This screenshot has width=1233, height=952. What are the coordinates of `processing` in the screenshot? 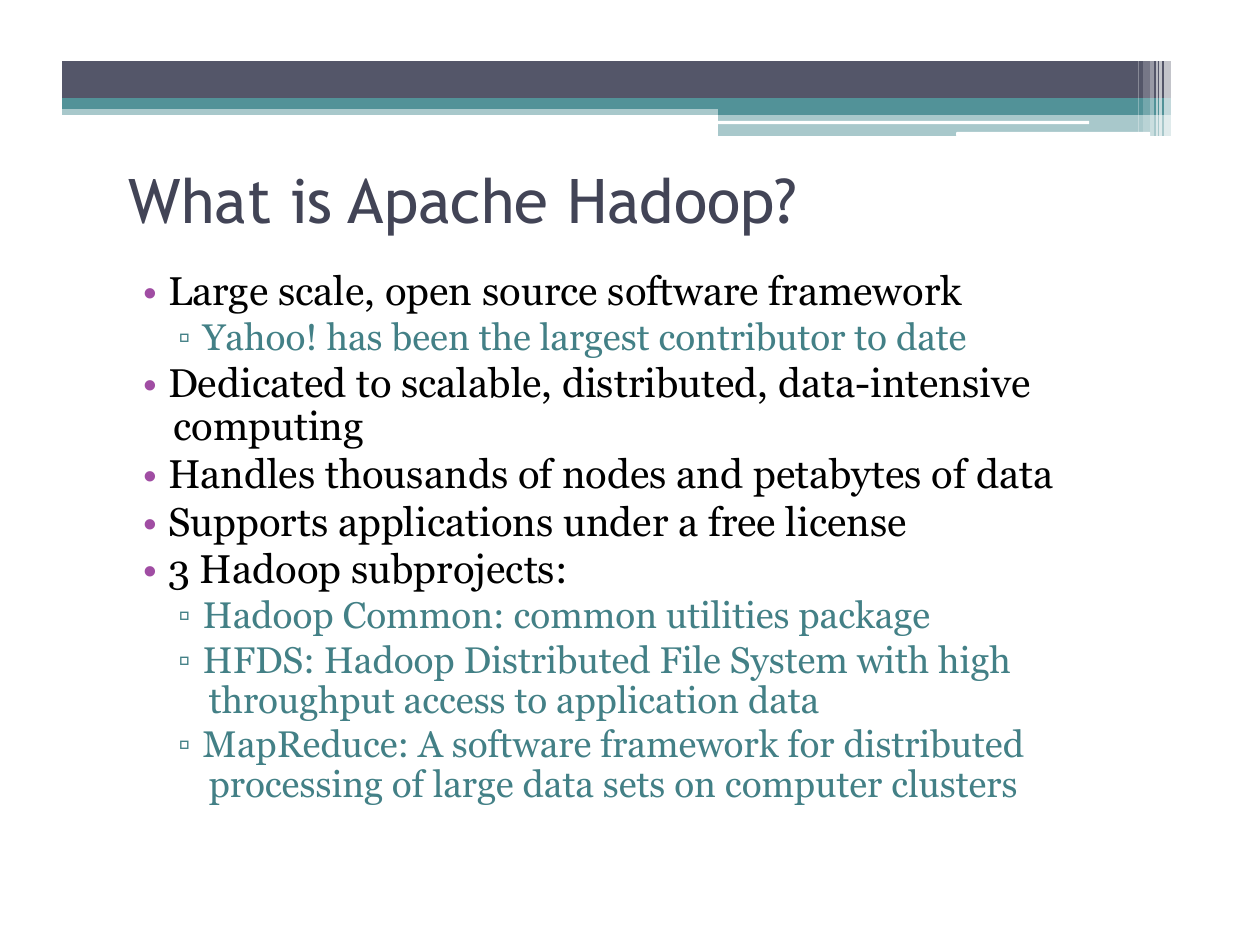 It's located at (295, 787).
